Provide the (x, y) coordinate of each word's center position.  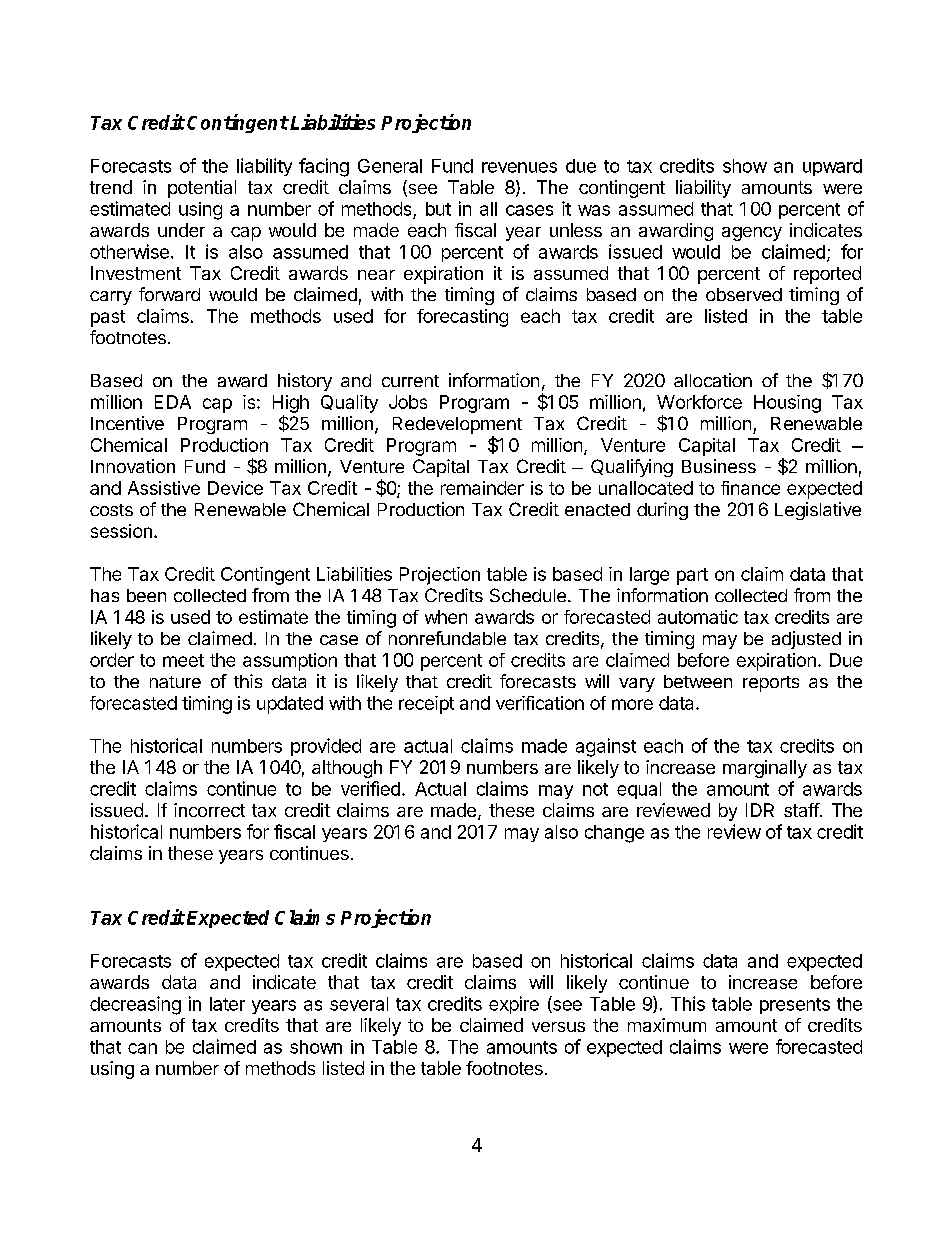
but (438, 209)
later (227, 1004)
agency (752, 234)
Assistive (164, 488)
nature (175, 682)
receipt (426, 705)
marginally (765, 769)
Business (719, 466)
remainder (482, 488)
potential (202, 189)
